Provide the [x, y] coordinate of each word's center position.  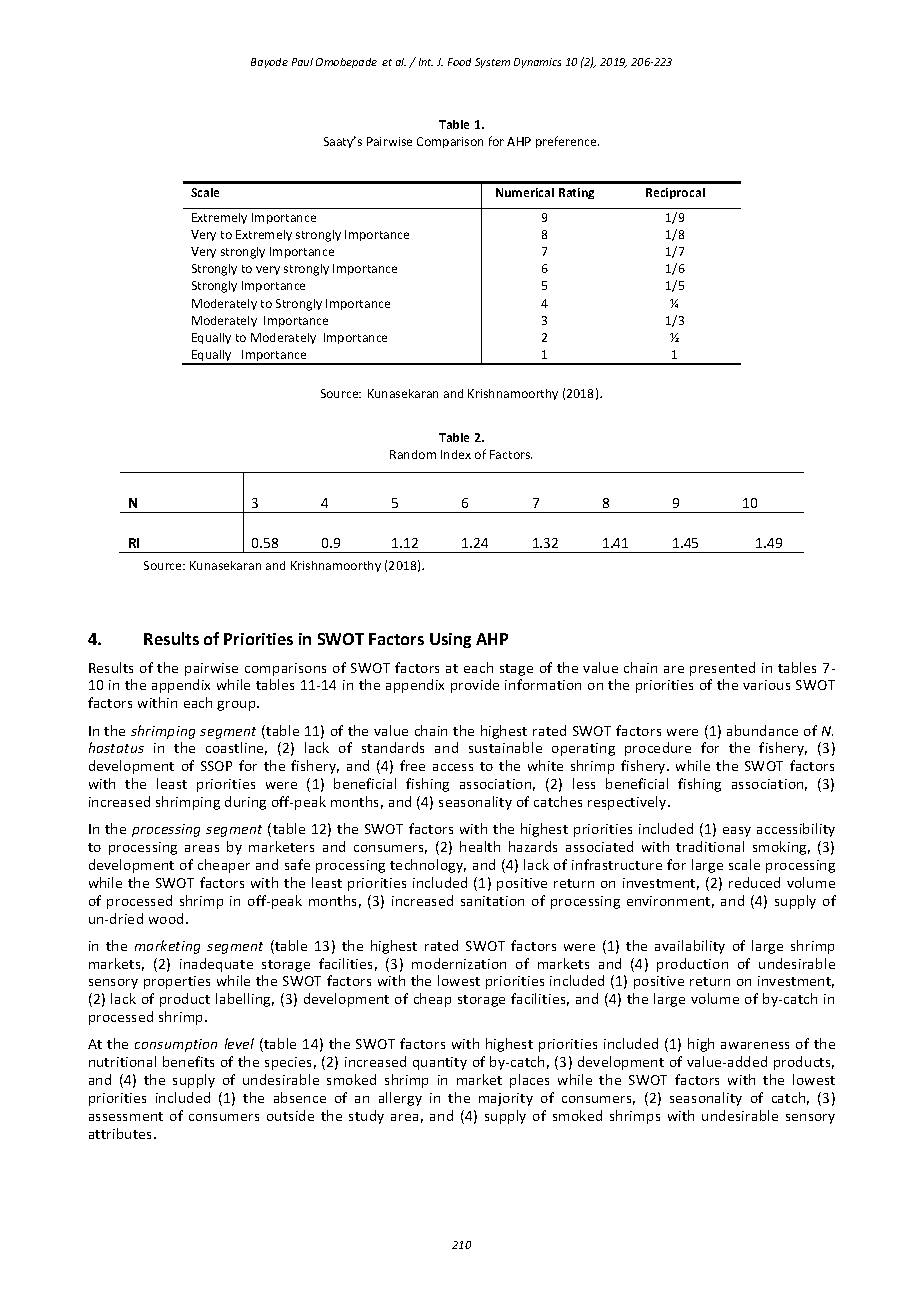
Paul [302, 62]
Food [459, 62]
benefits [188, 1061]
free [412, 765]
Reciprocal [675, 193]
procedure [658, 749]
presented [722, 669]
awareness [755, 1045]
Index [456, 454]
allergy [400, 1099]
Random [413, 454]
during [245, 803]
